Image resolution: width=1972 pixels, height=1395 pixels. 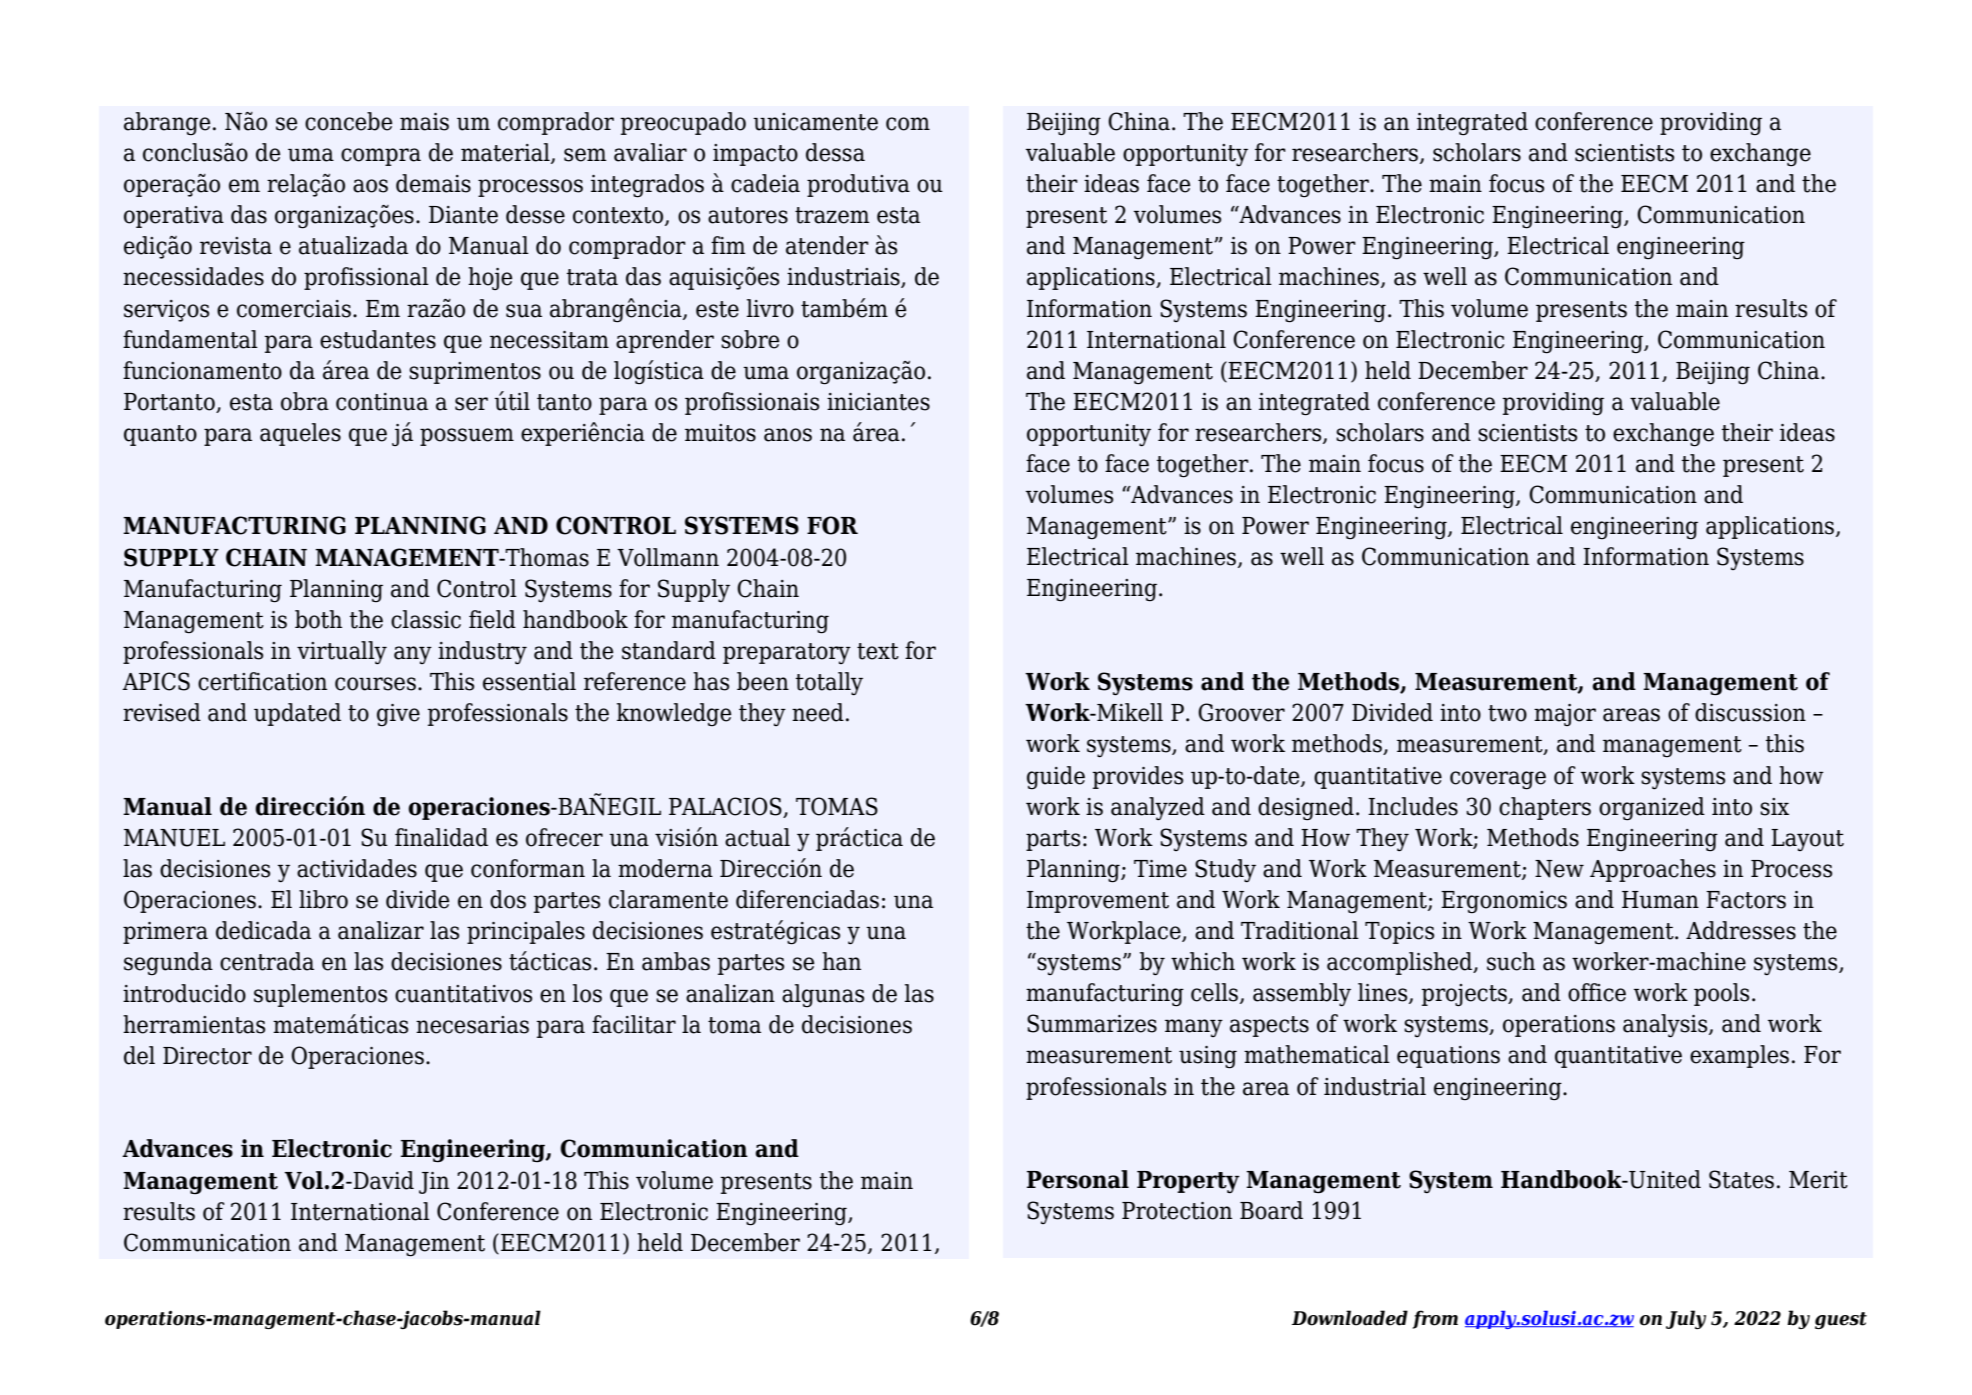 What do you see at coordinates (370, 186) in the screenshot?
I see `aos` at bounding box center [370, 186].
